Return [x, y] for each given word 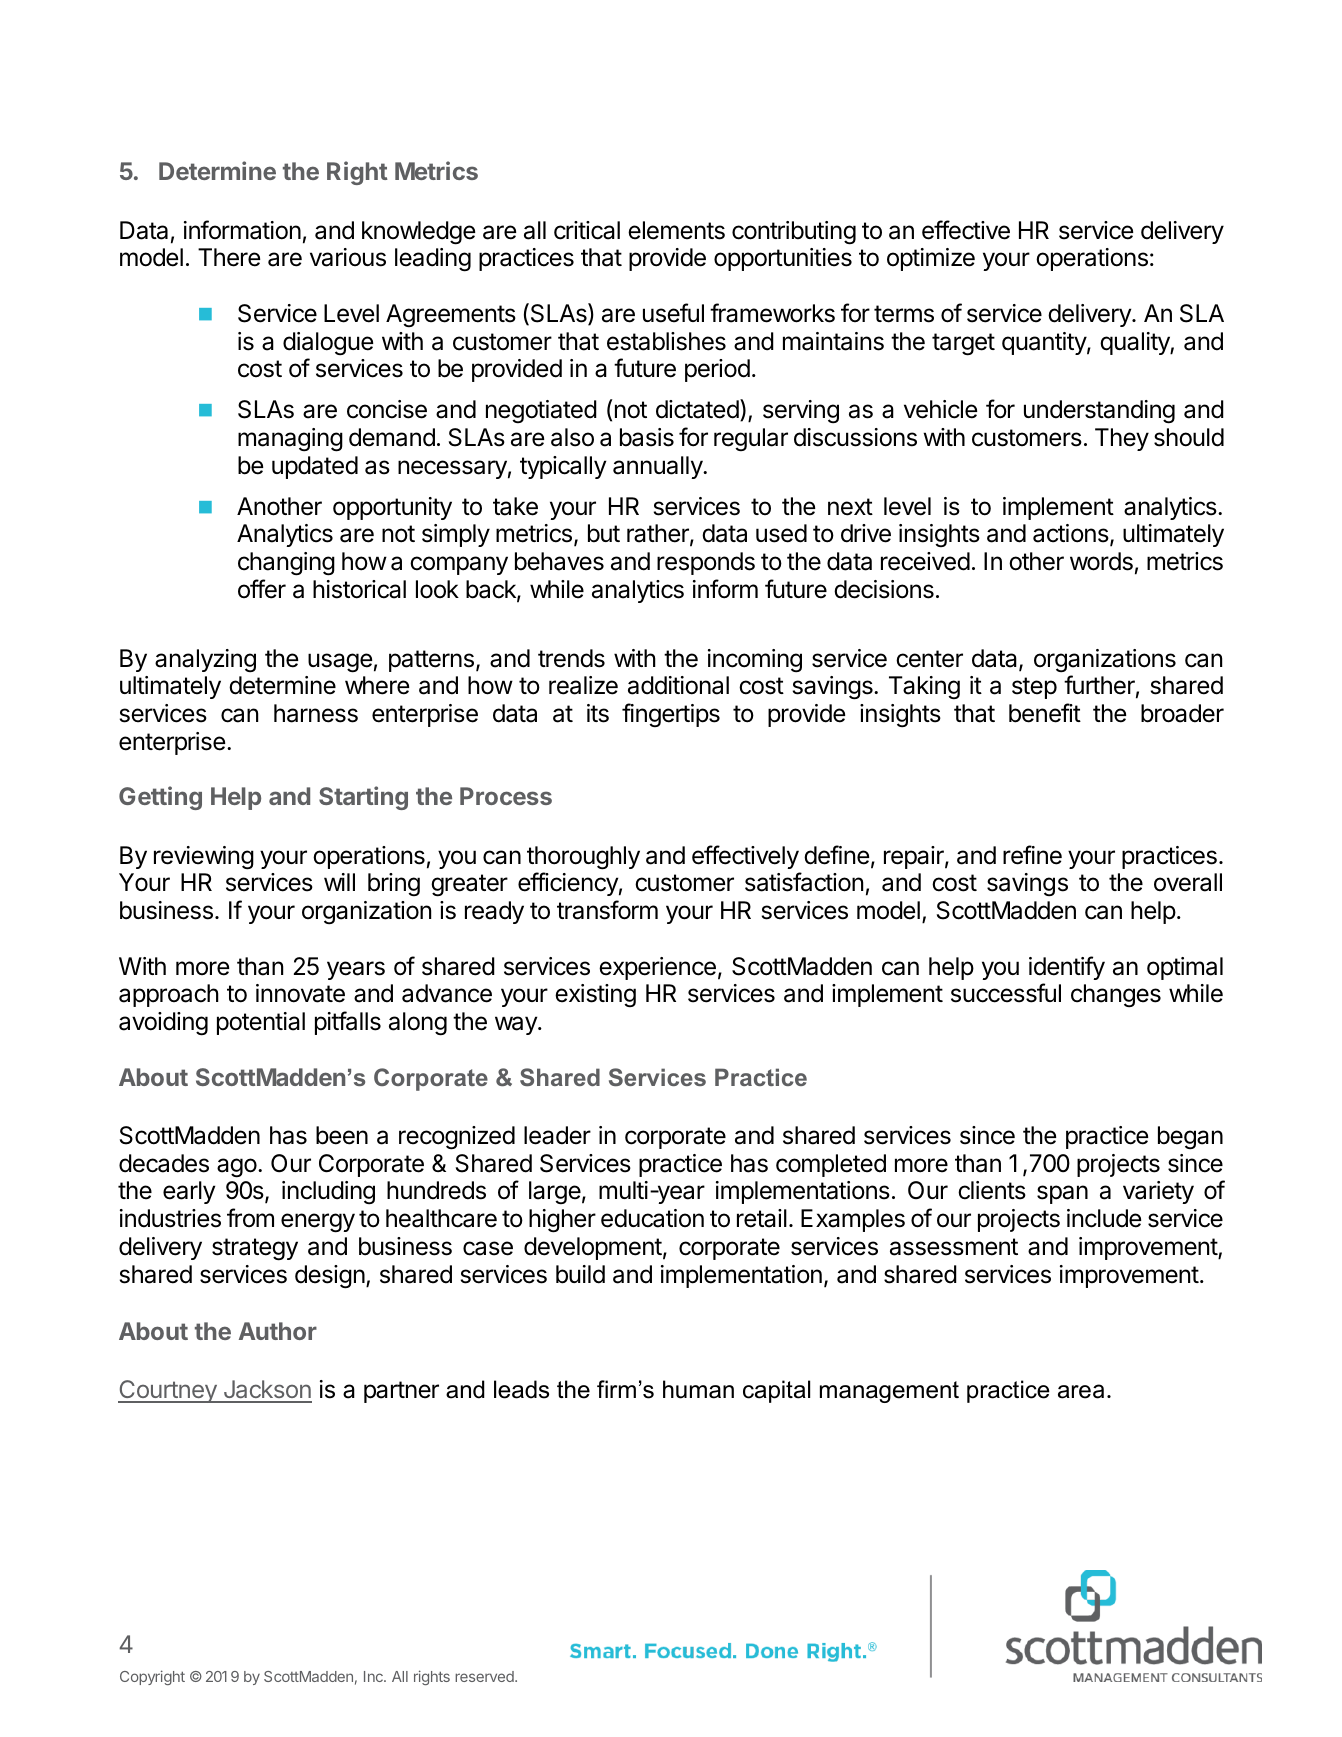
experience [657, 968]
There [229, 257]
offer [262, 589]
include [1104, 1218]
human [698, 1389]
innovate [300, 993]
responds [706, 563]
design [330, 1277]
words [1101, 561]
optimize [931, 259]
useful [673, 313]
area [1083, 1391]
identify [1067, 968]
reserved [485, 1676]
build [580, 1274]
